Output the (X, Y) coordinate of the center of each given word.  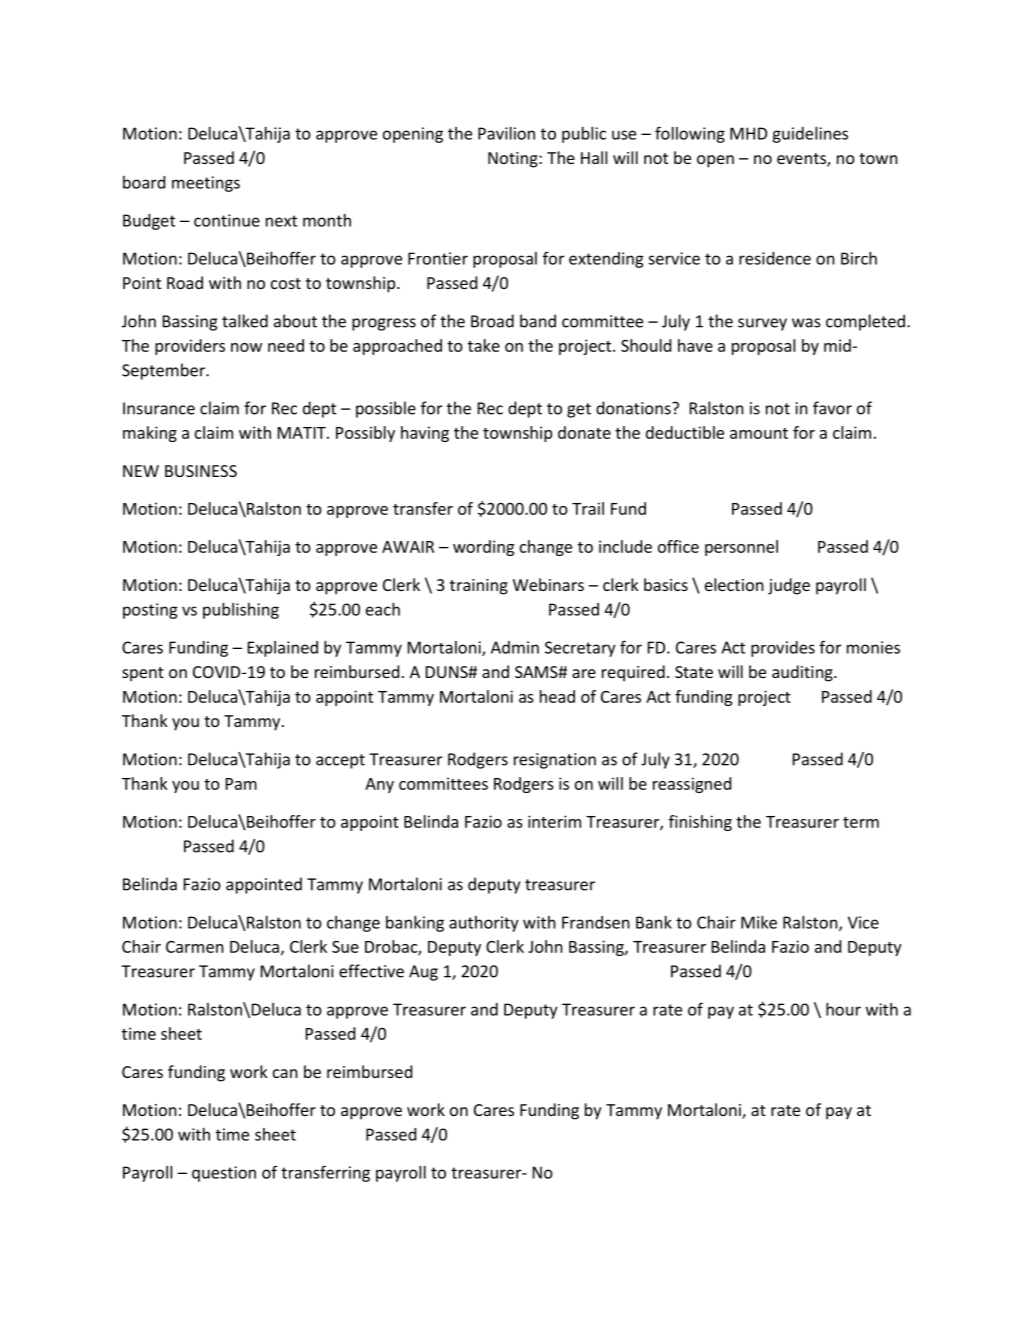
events (802, 160)
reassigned (692, 785)
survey (762, 324)
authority (484, 924)
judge (789, 586)
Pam (241, 784)
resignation (555, 761)
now (246, 347)
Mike (759, 922)
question (224, 1174)
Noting (514, 160)
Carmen (195, 947)
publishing (241, 611)
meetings (206, 184)
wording (483, 548)
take (484, 345)
